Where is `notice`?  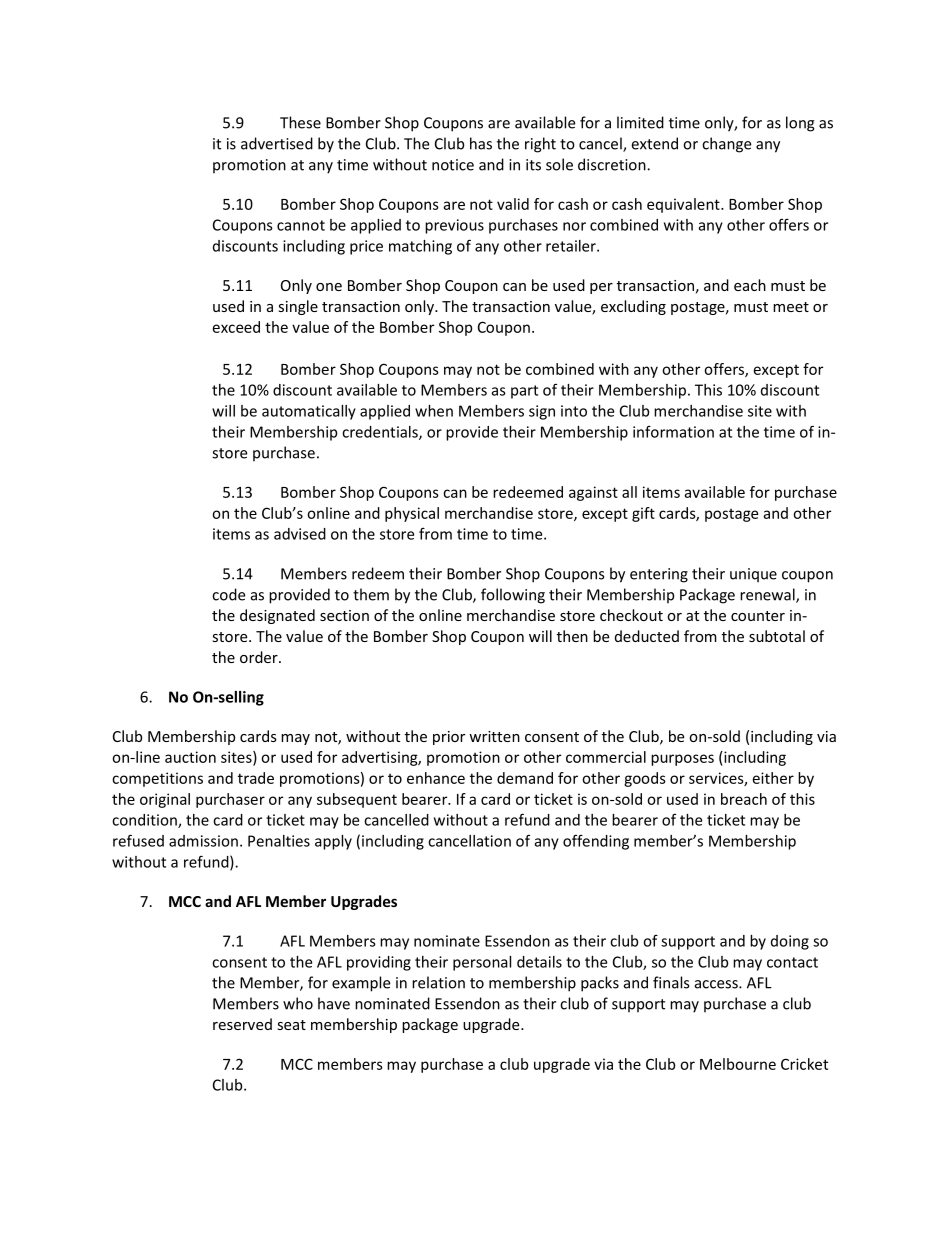
notice is located at coordinates (453, 165).
